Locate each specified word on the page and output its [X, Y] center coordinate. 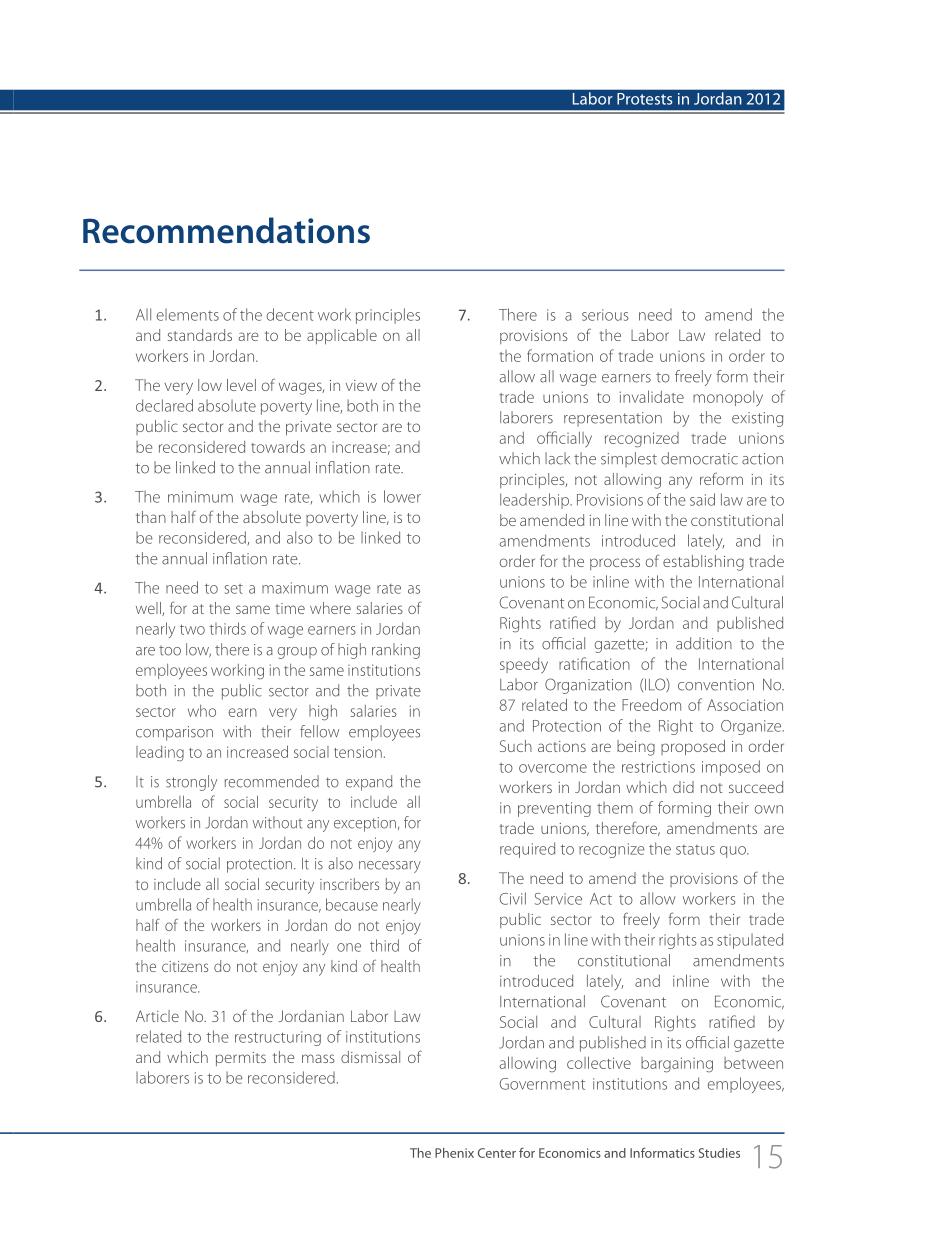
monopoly [728, 399]
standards [199, 335]
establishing [703, 563]
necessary [390, 867]
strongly [191, 783]
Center [497, 1153]
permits [241, 1059]
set [234, 589]
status [695, 850]
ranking [396, 651]
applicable [342, 337]
